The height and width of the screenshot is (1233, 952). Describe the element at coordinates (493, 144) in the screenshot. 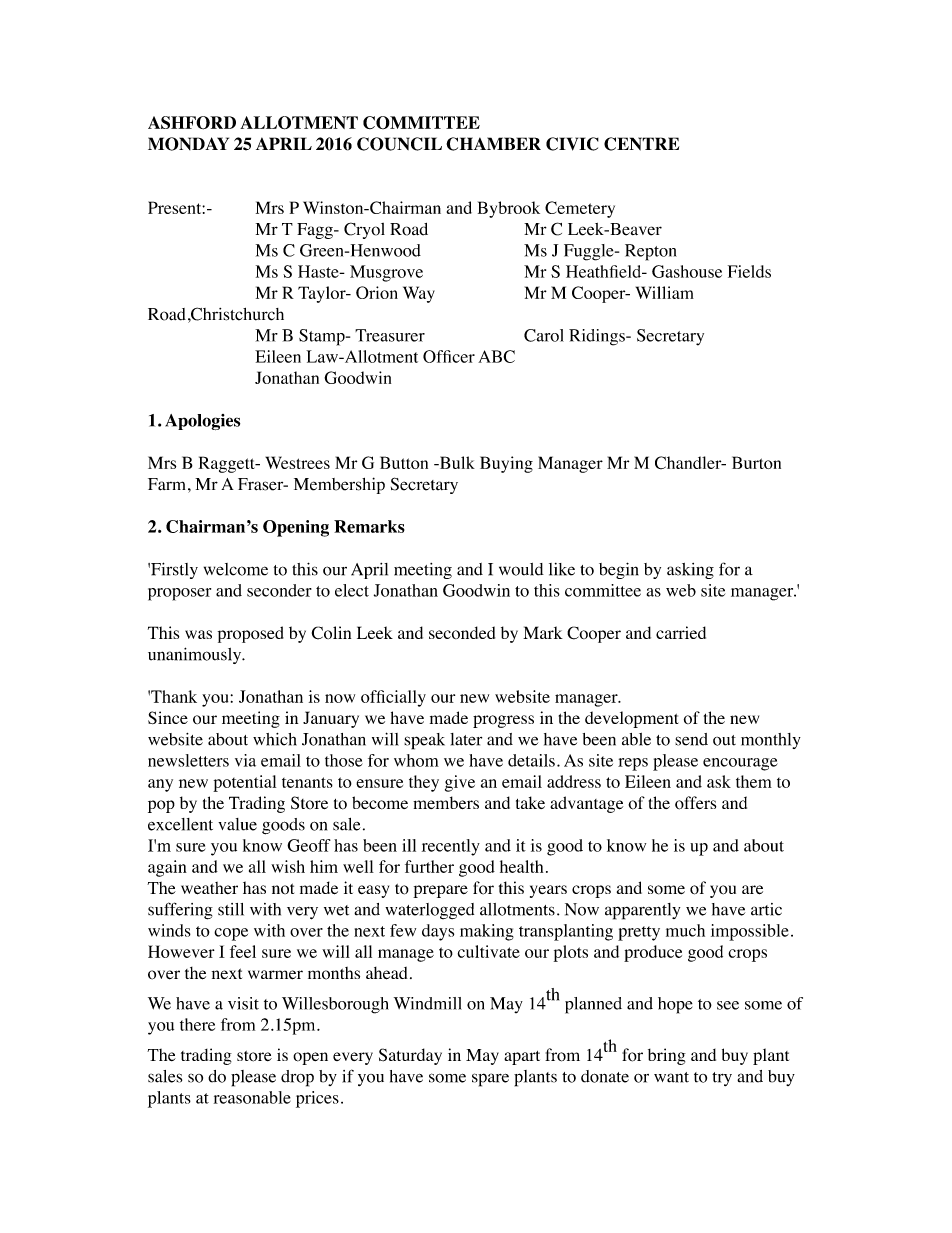

I see `CHAMBER` at that location.
